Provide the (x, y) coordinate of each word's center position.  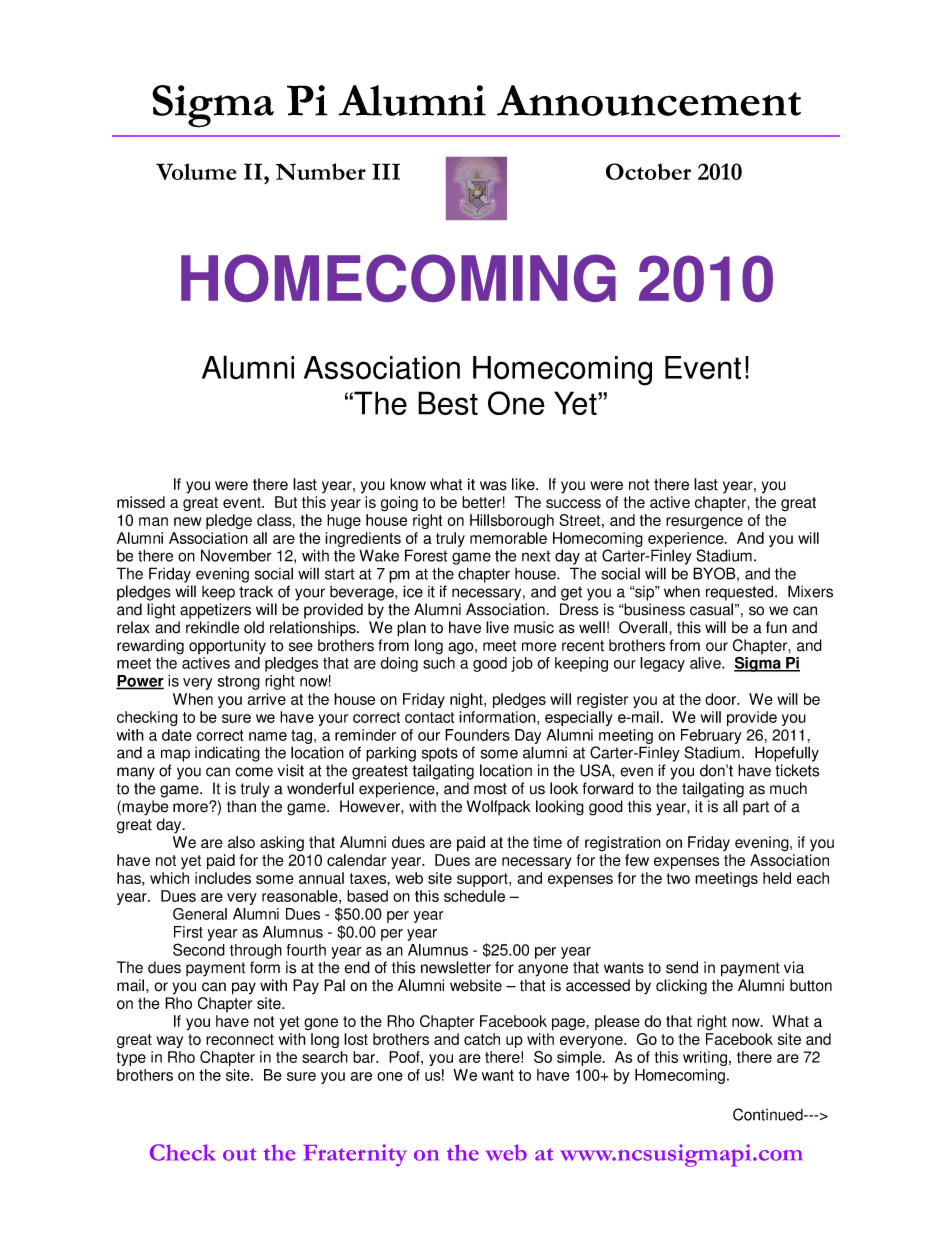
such (439, 663)
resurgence (704, 523)
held (777, 878)
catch (482, 1039)
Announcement (649, 100)
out (239, 1154)
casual (711, 609)
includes (223, 878)
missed (141, 502)
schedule (474, 896)
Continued (769, 1114)
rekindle (212, 627)
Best (448, 403)
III (386, 171)
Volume (196, 171)
